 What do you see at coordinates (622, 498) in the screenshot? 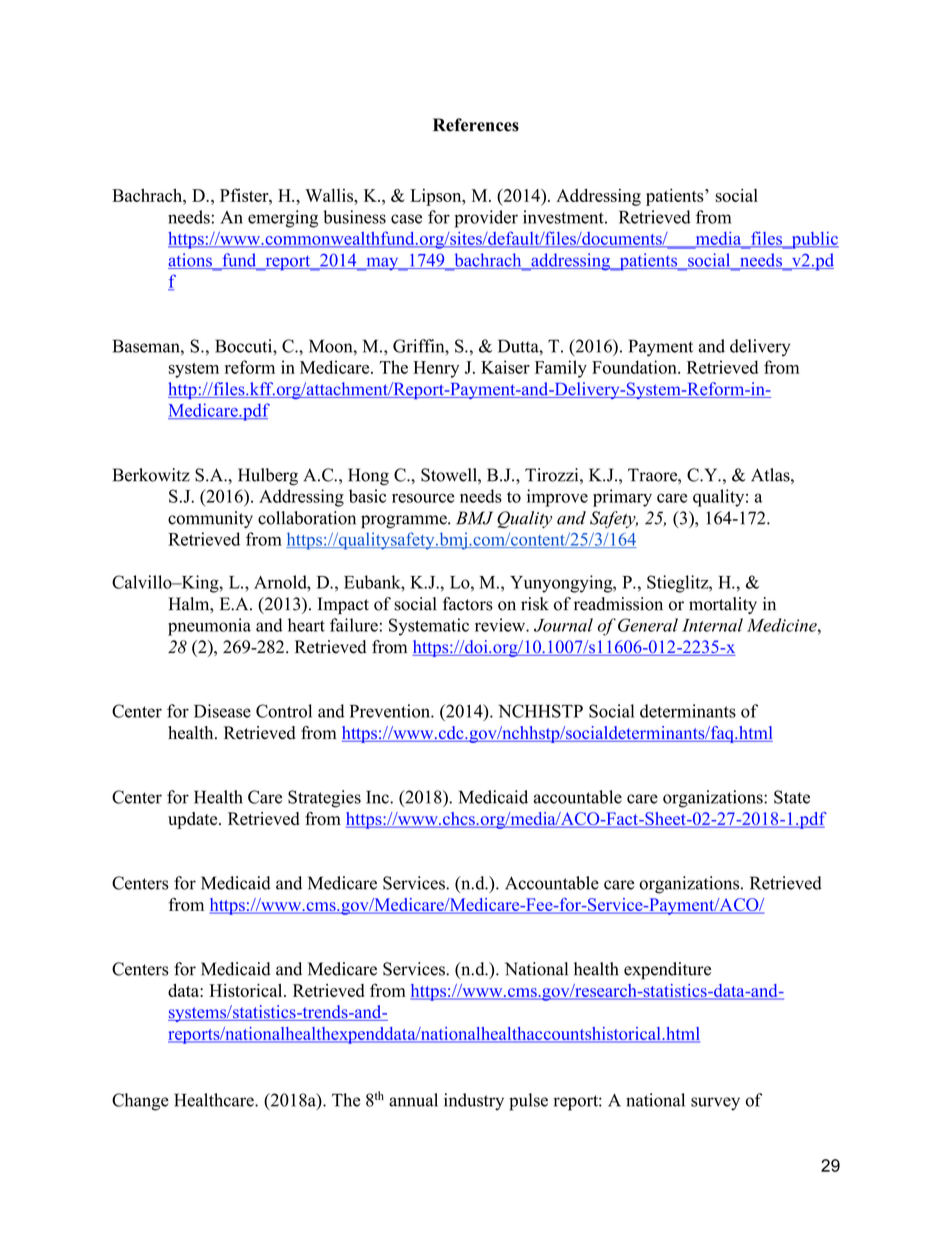
I see `primary` at bounding box center [622, 498].
